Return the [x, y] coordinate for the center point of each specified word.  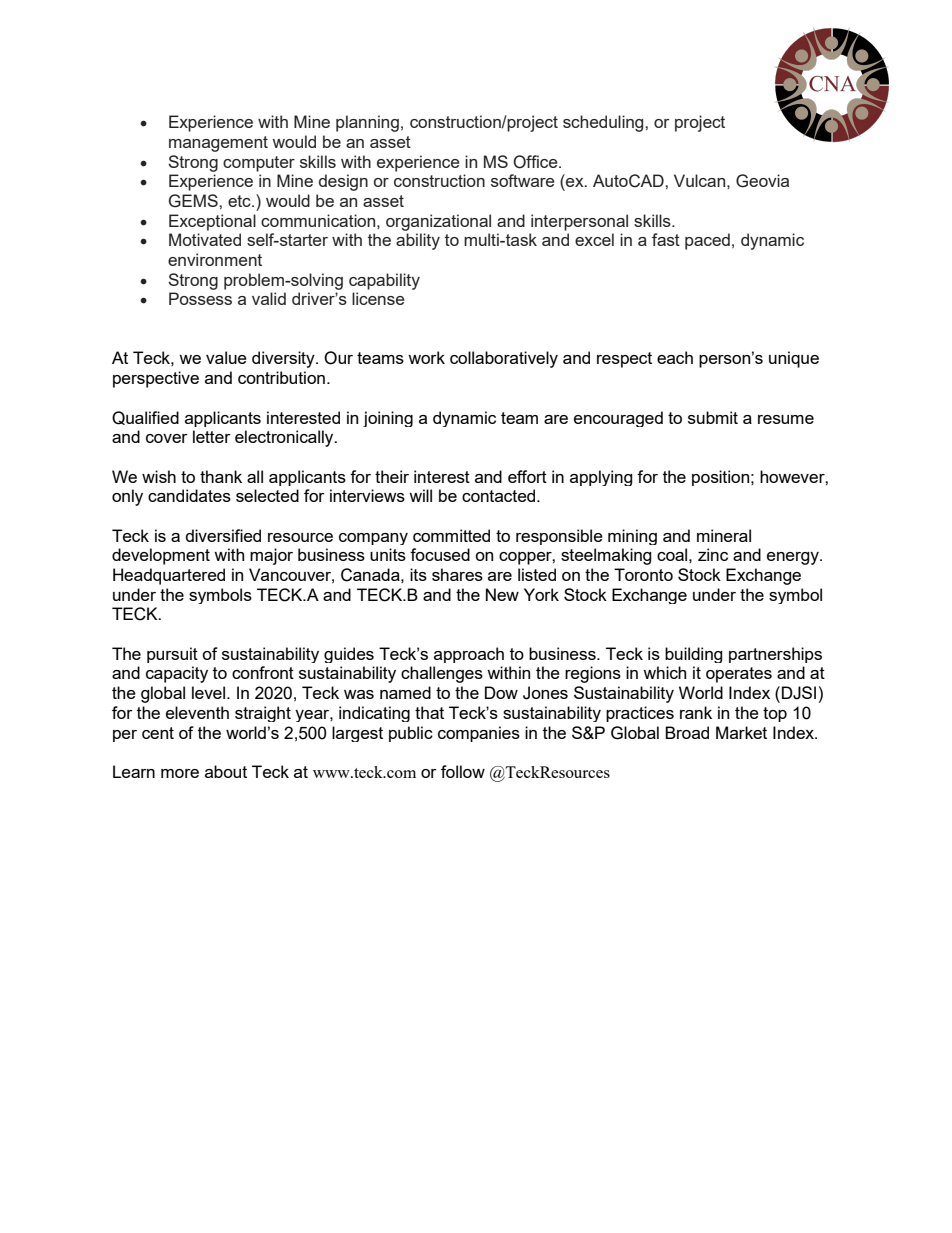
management [218, 144]
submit [713, 417]
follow [463, 771]
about [226, 771]
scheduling [604, 123]
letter [212, 436]
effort [527, 476]
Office [536, 162]
